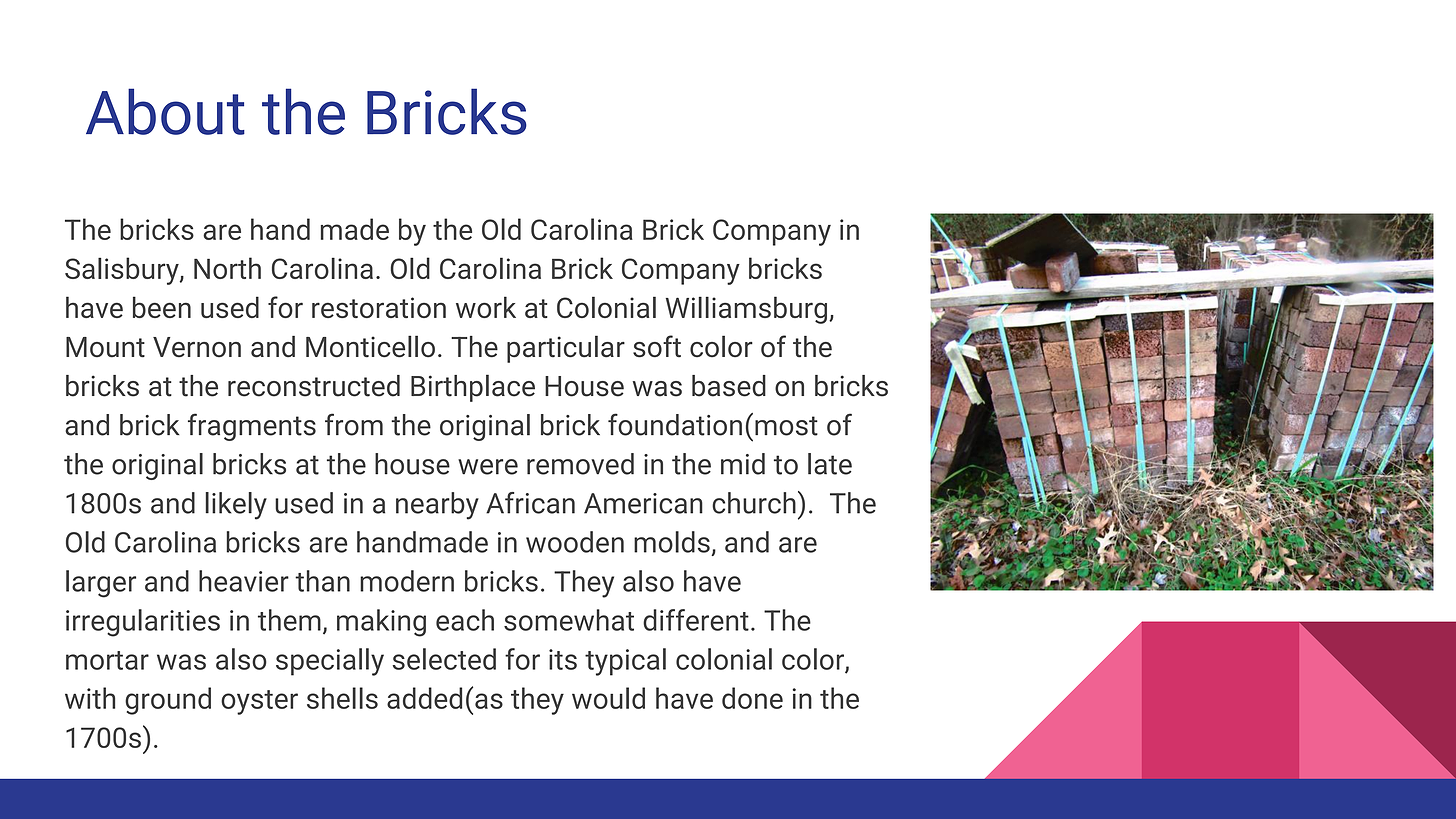 Image resolution: width=1456 pixels, height=819 pixels. Describe the element at coordinates (486, 307) in the screenshot. I see `work` at that location.
